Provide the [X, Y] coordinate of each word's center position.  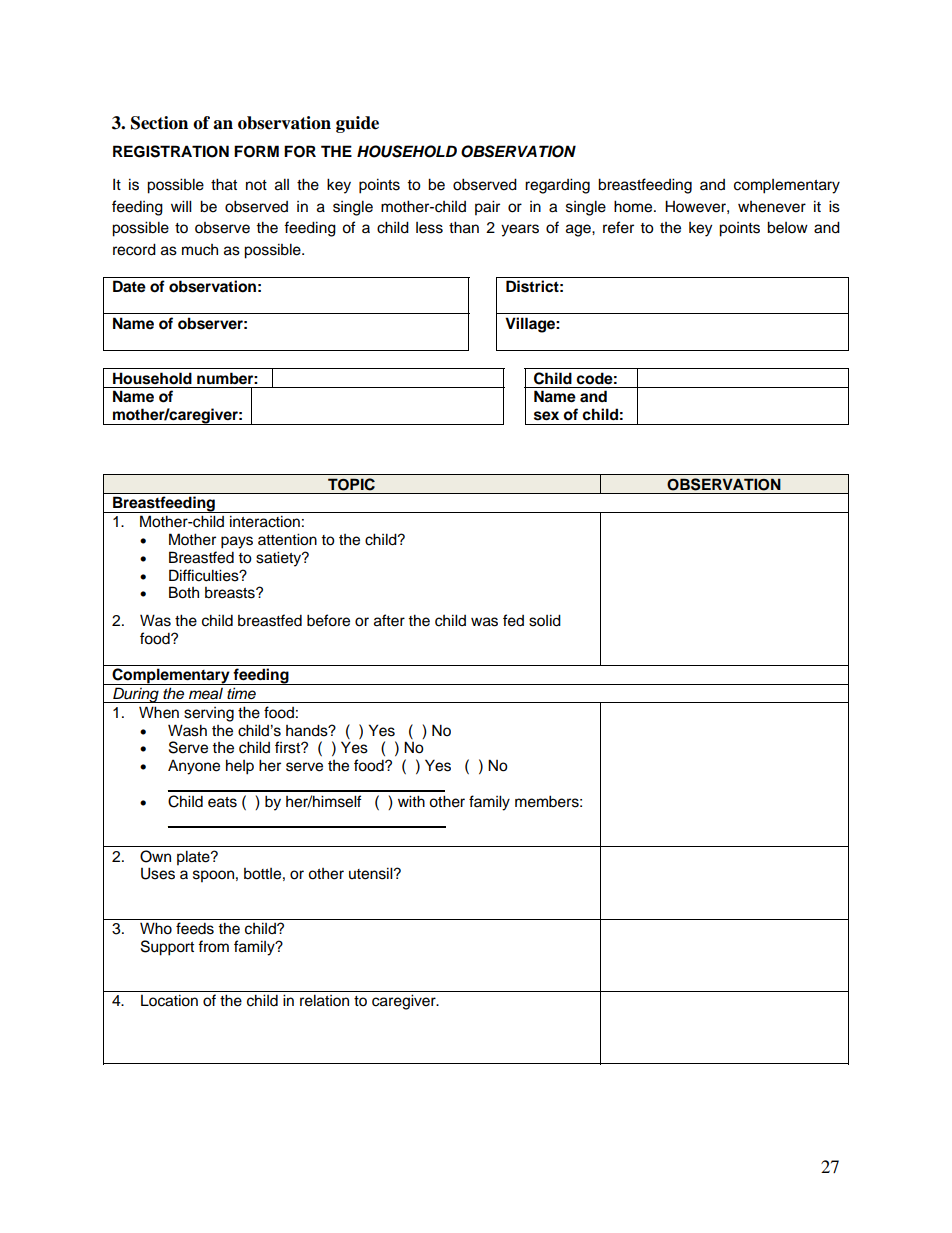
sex [546, 416]
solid [545, 620]
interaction [265, 521]
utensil [372, 873]
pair [487, 208]
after [389, 620]
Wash [187, 730]
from [213, 946]
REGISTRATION [171, 151]
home [634, 206]
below [787, 227]
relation [324, 1000]
